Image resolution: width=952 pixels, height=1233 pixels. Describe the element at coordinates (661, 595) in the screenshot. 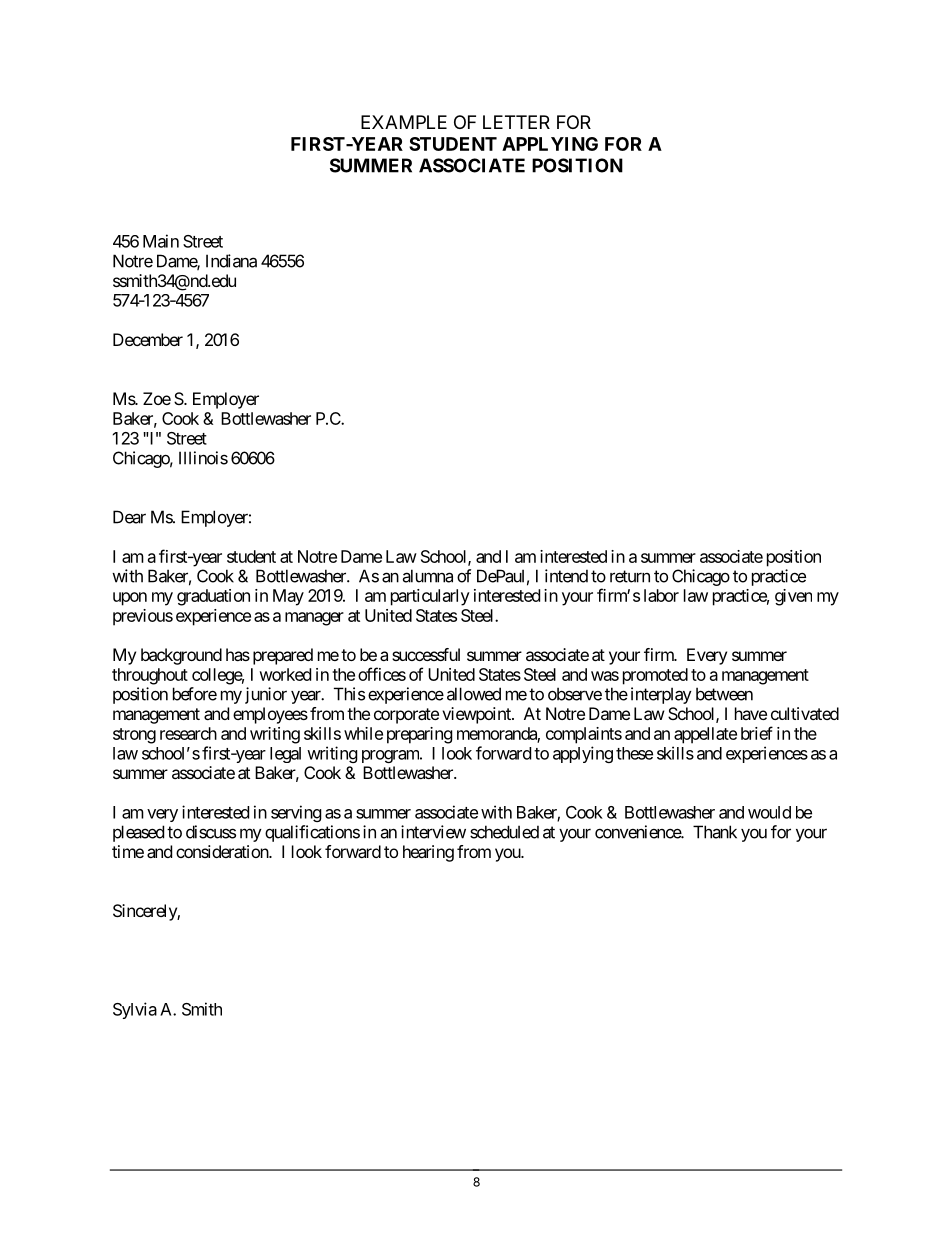

I see `labor` at that location.
